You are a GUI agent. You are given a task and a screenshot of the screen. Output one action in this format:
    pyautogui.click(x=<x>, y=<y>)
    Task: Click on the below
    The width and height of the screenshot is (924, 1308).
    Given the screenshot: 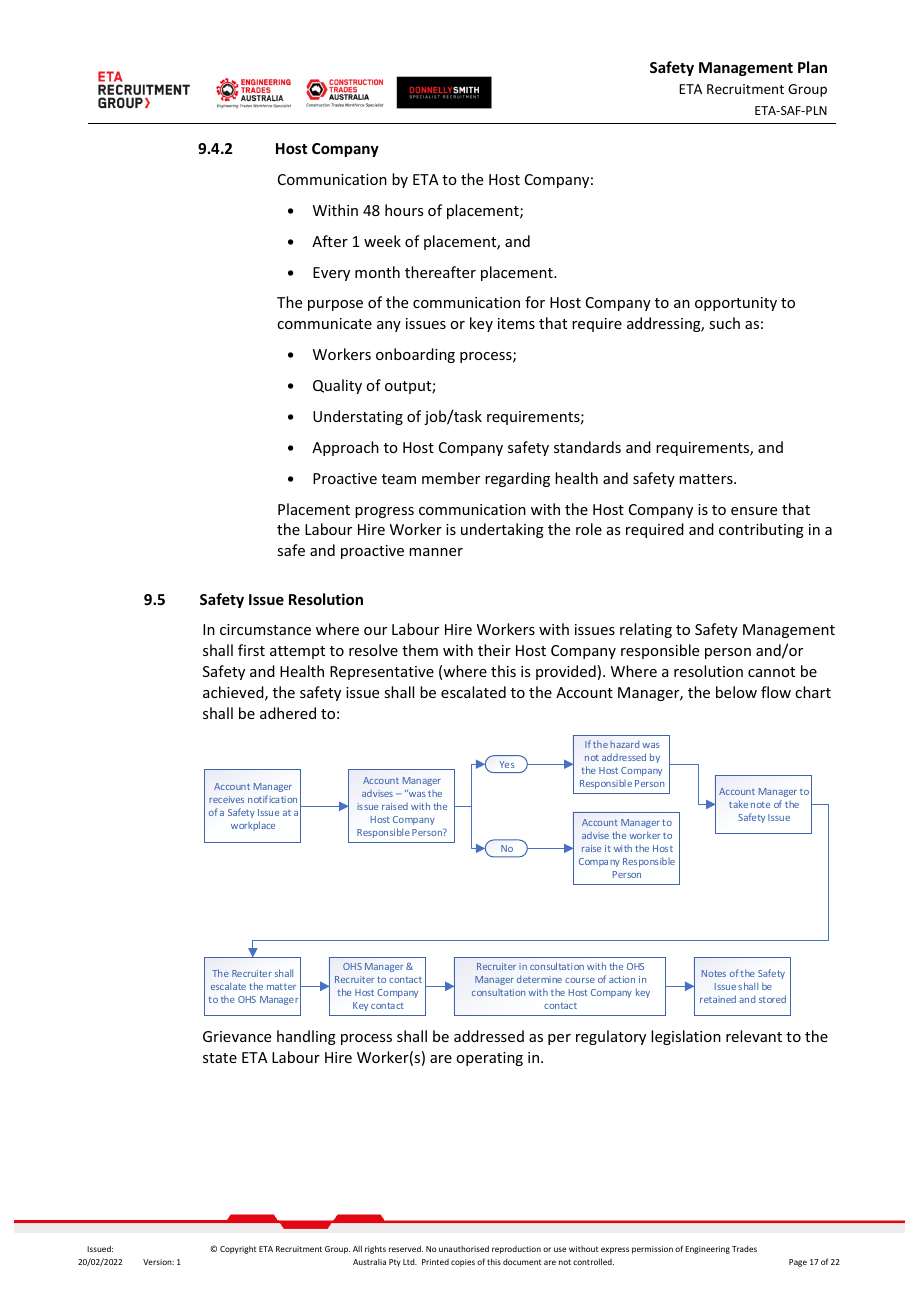 What is the action you would take?
    pyautogui.click(x=736, y=692)
